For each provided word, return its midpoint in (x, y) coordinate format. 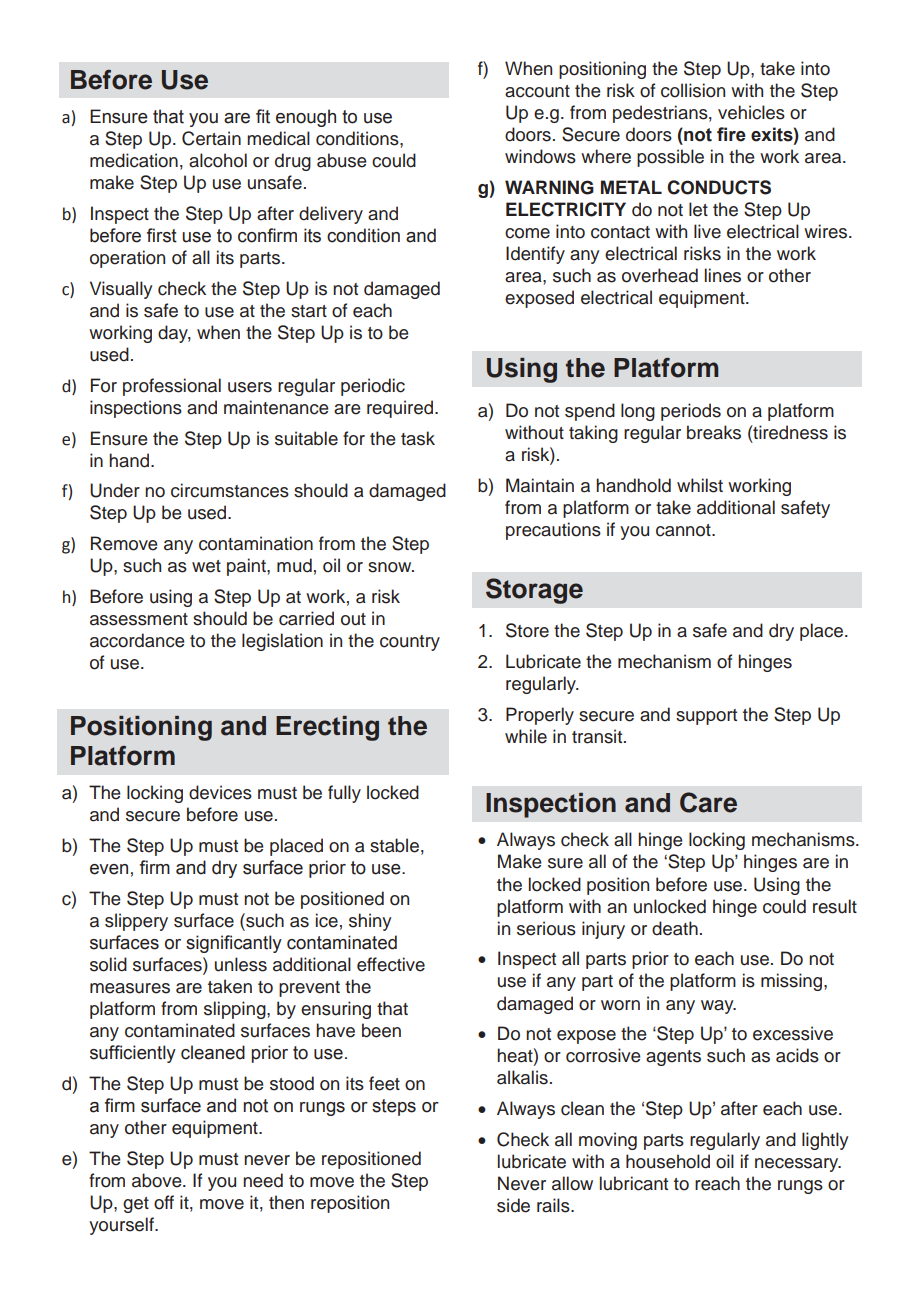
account (537, 91)
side (513, 1205)
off (164, 1202)
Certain (211, 138)
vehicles (751, 112)
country (410, 643)
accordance (137, 640)
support (706, 717)
